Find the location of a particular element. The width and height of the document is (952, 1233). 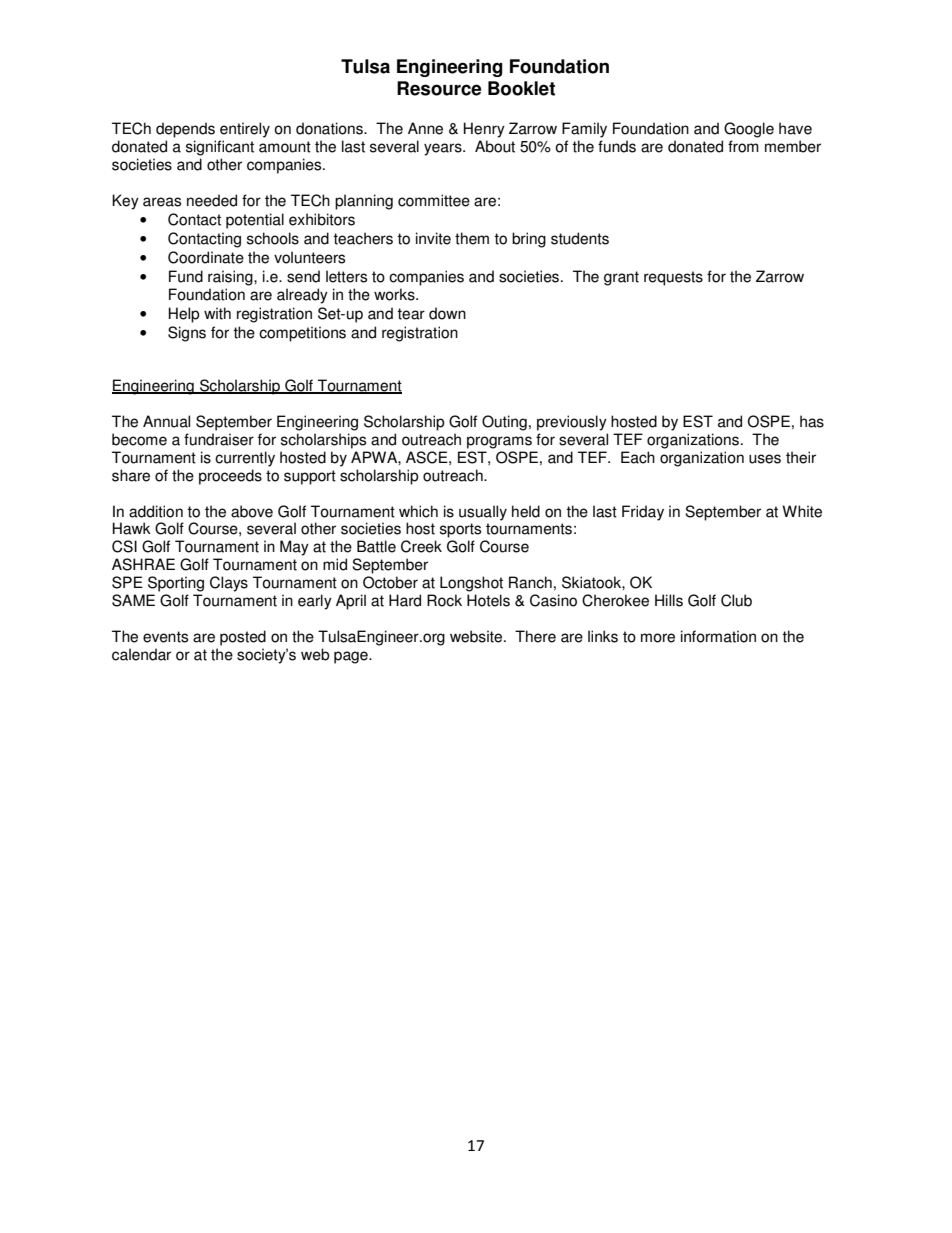

information is located at coordinates (718, 636).
